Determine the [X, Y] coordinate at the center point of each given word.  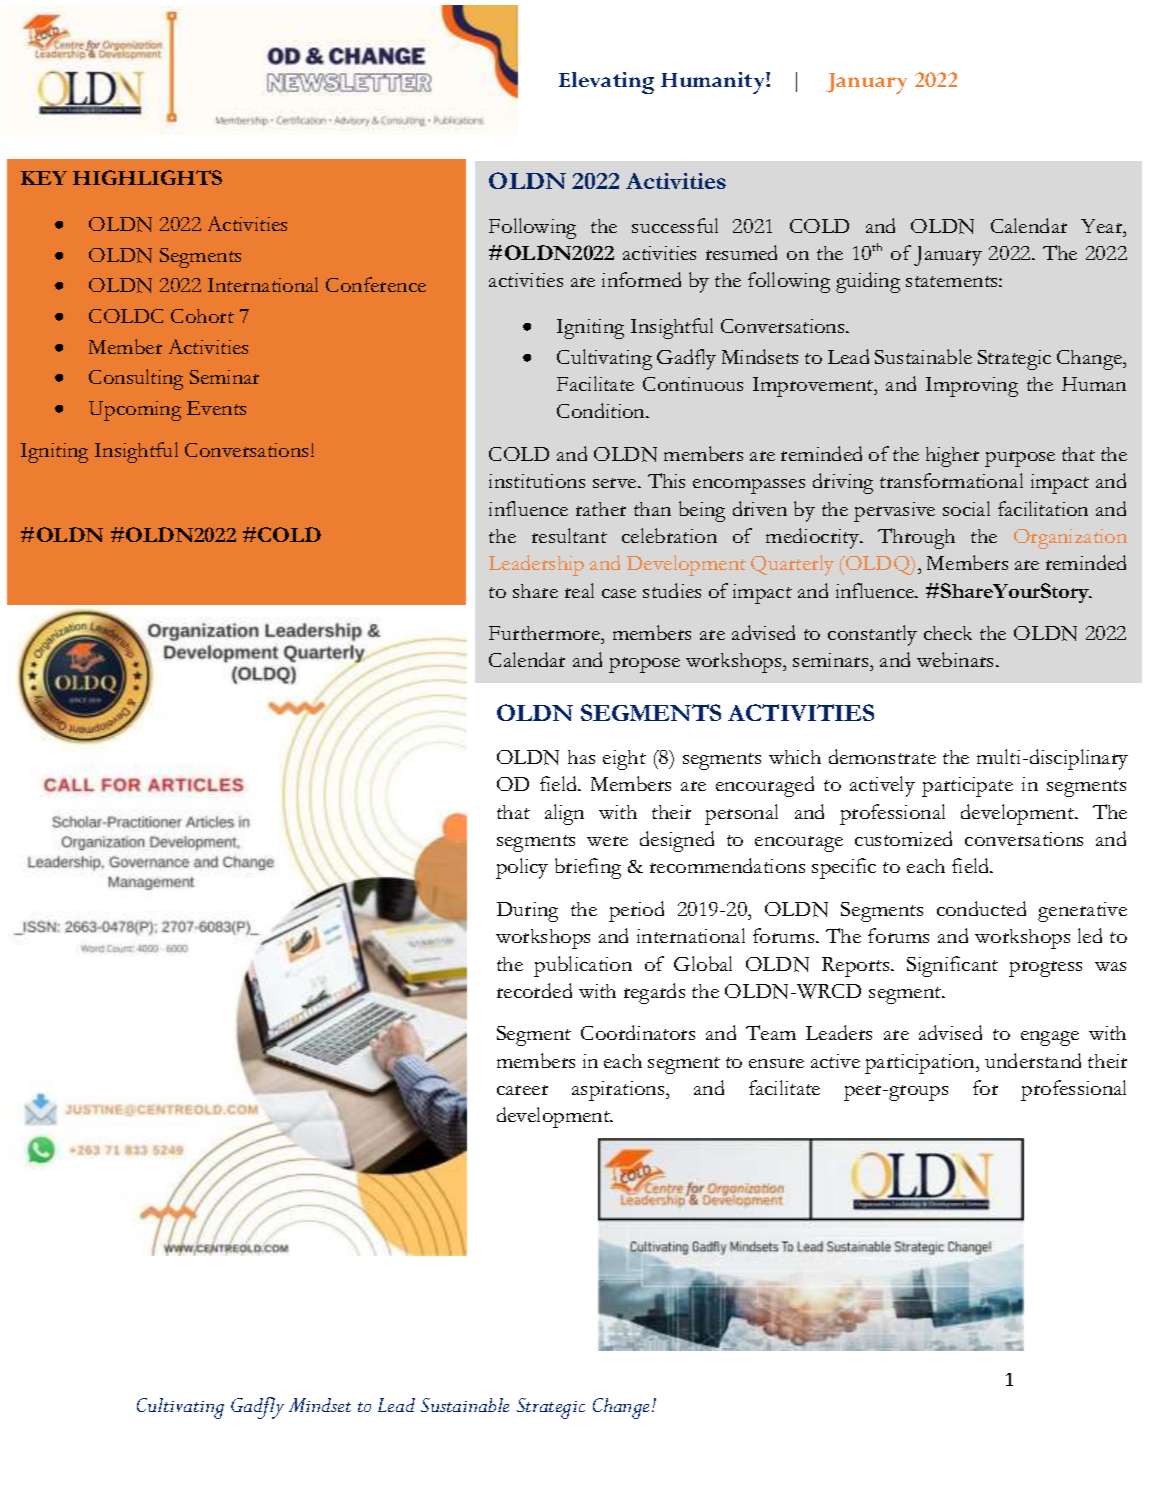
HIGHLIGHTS [147, 177]
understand [1033, 1060]
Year [1103, 226]
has [581, 757]
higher [952, 457]
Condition [602, 410]
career [522, 1090]
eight [624, 760]
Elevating [606, 83]
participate [967, 787]
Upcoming [135, 411]
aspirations [619, 1091]
